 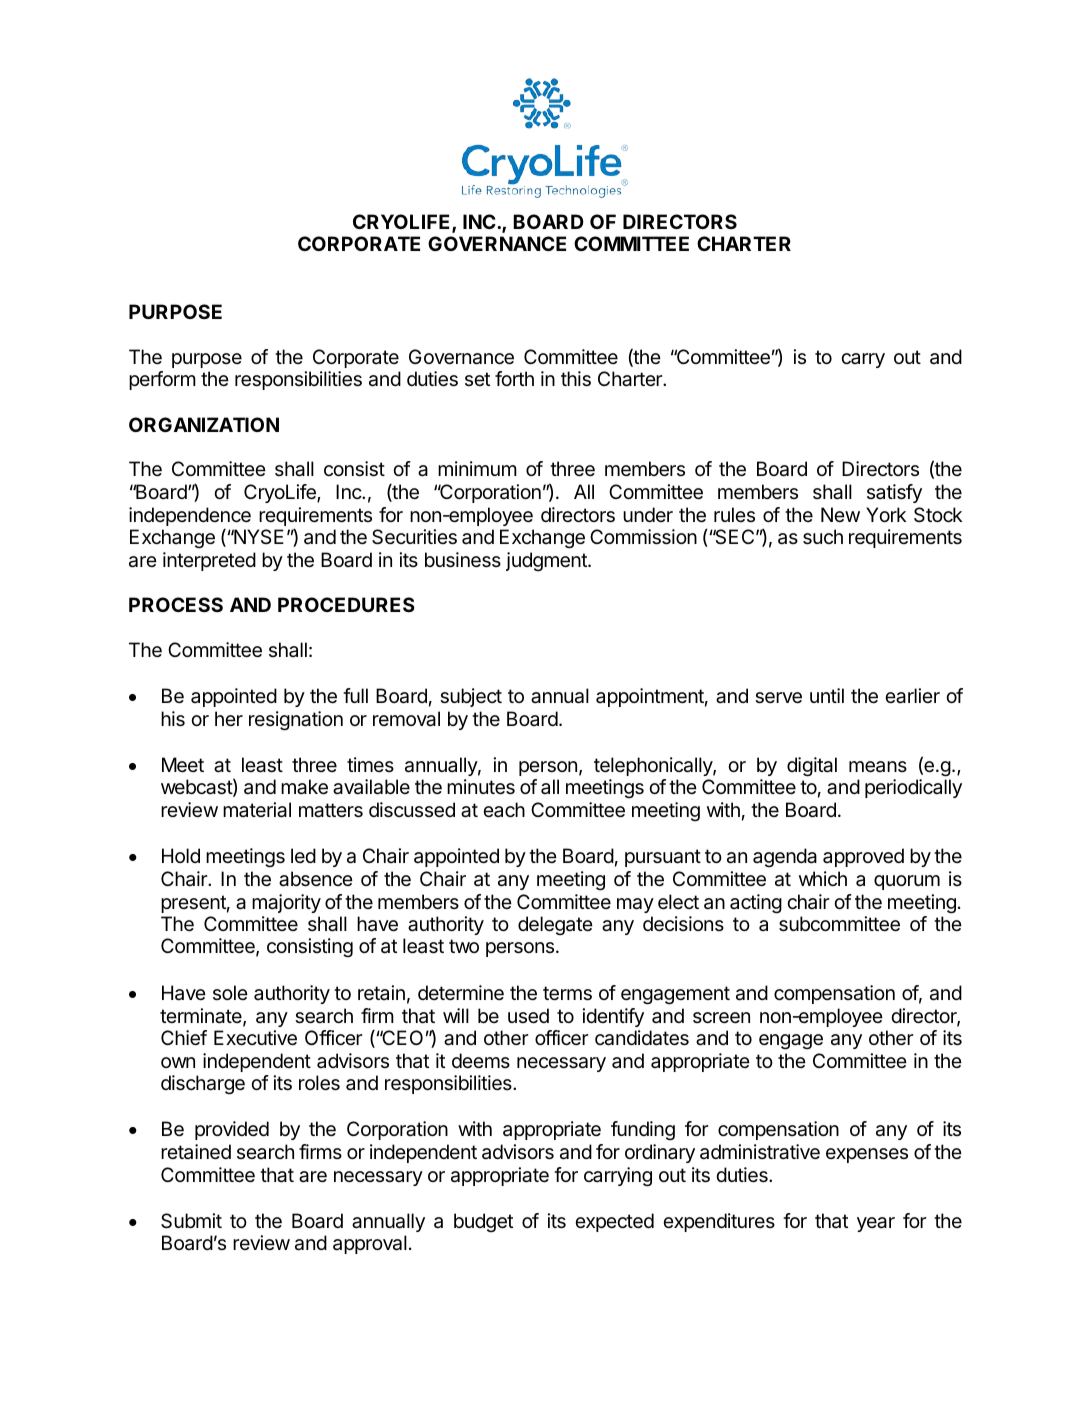 I want to click on resignation, so click(x=296, y=721).
